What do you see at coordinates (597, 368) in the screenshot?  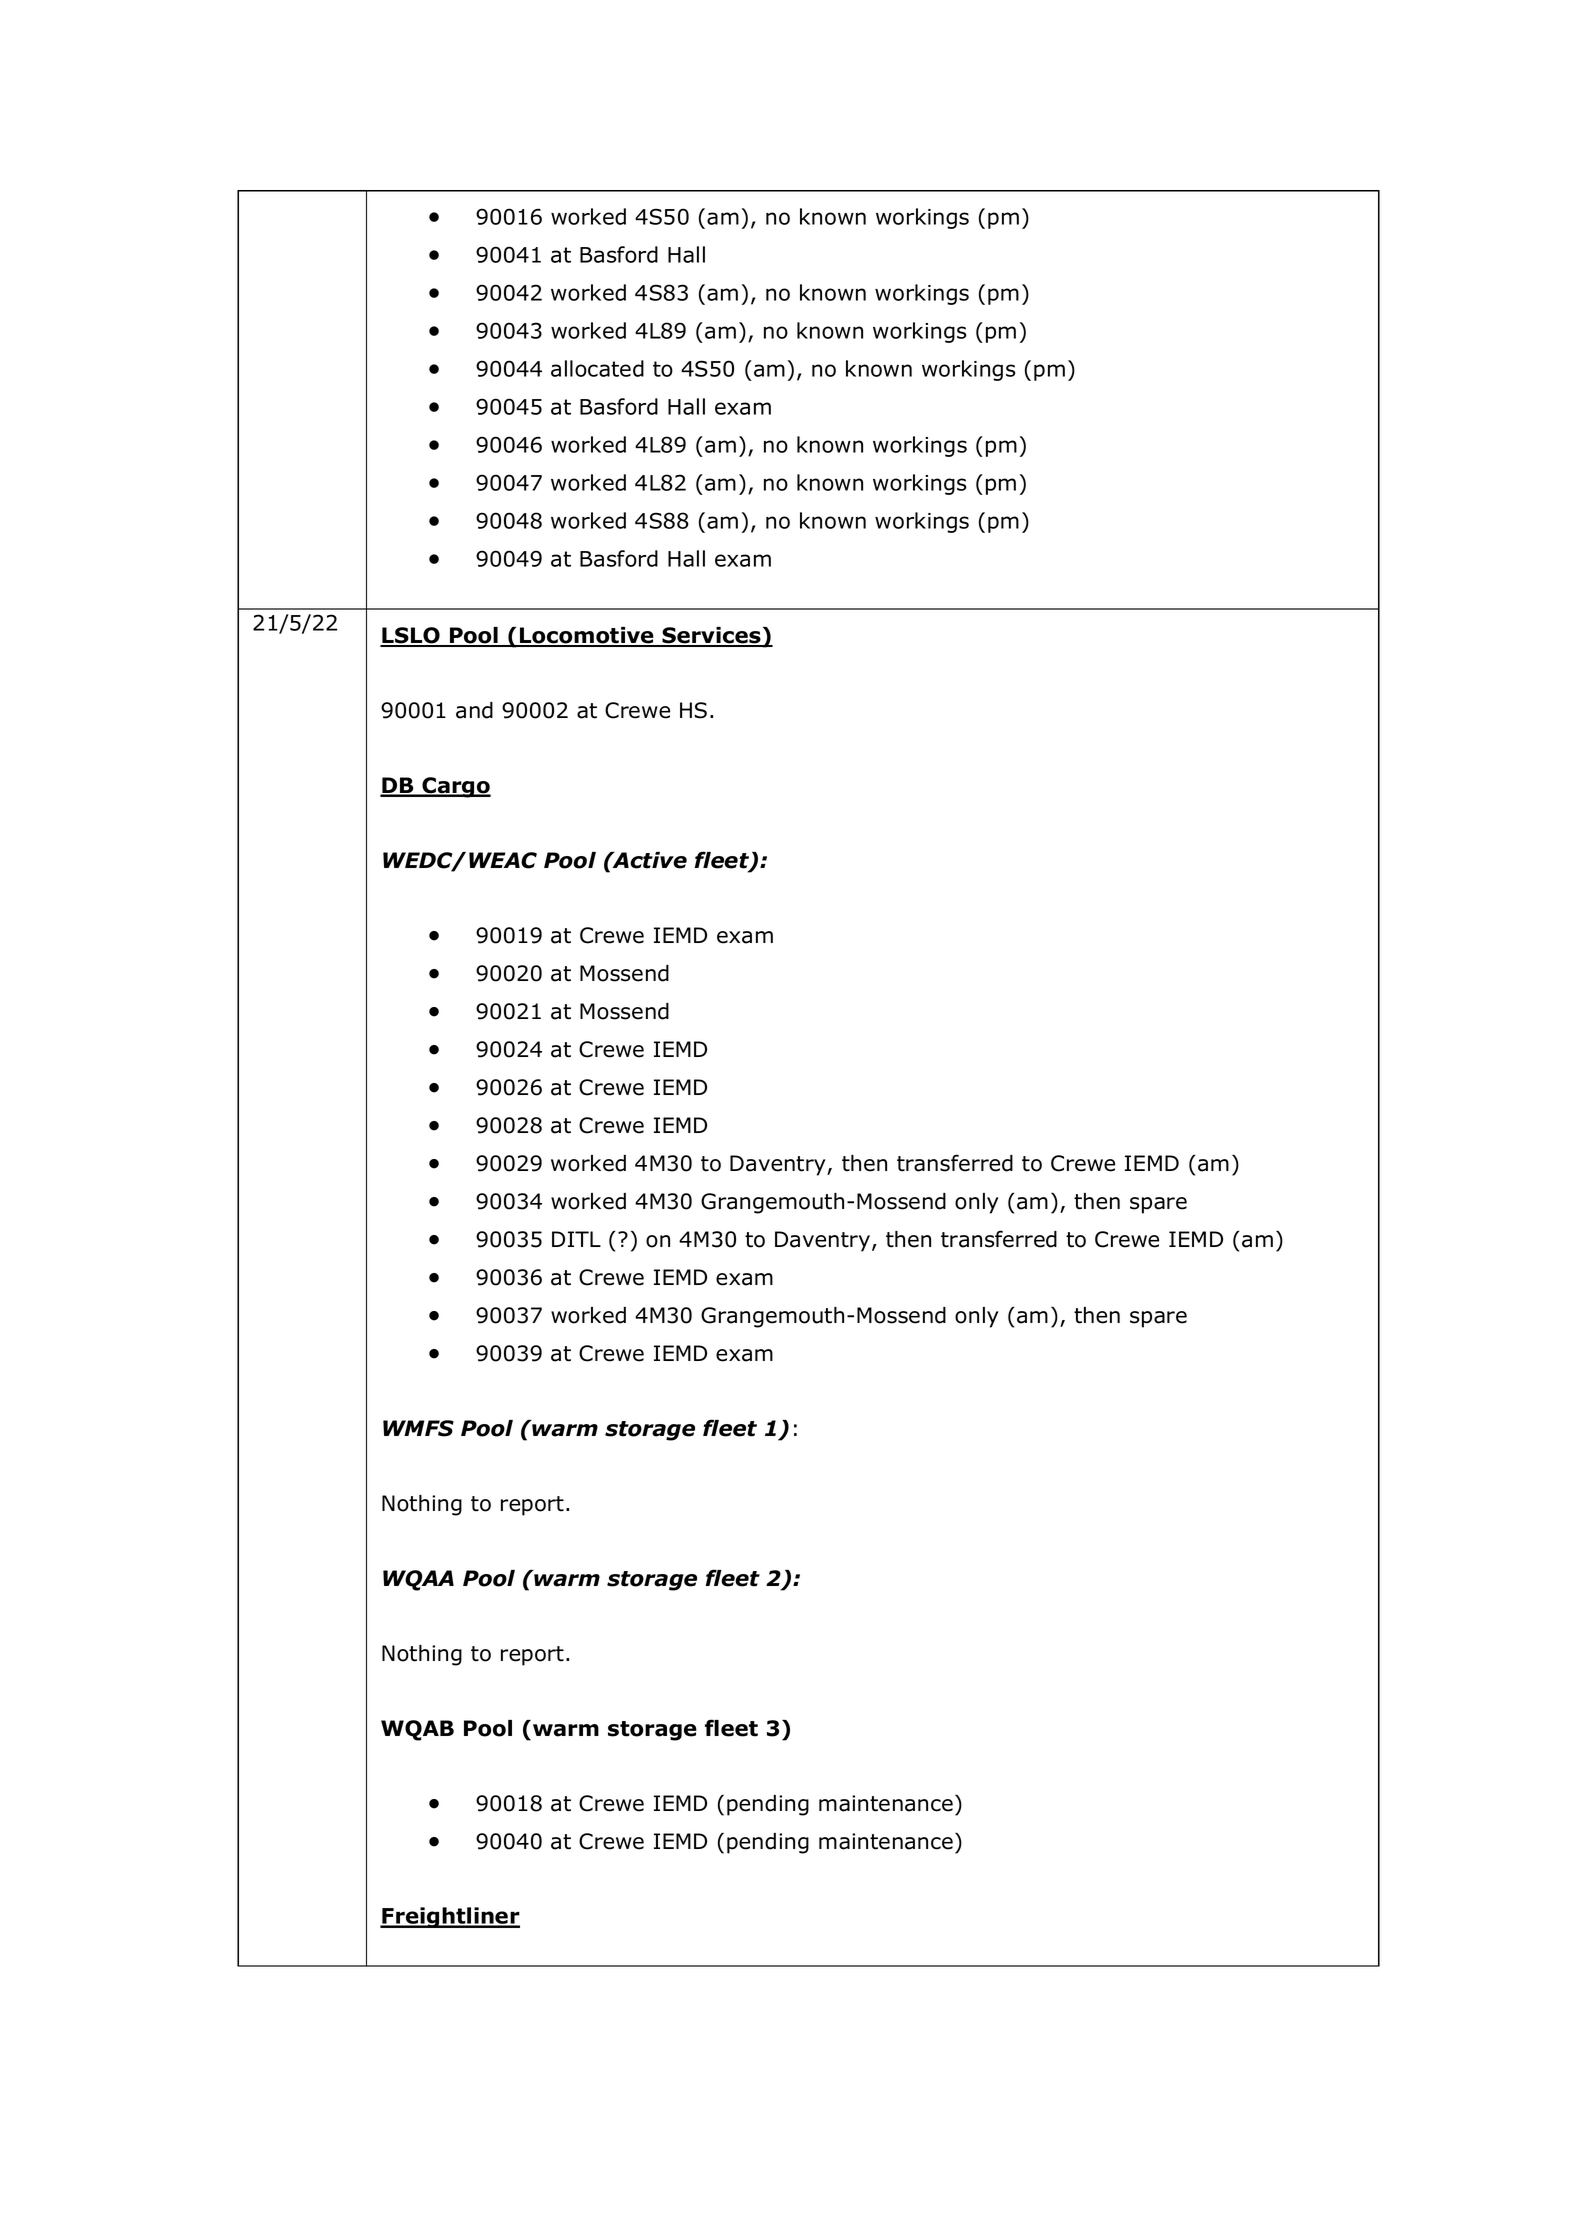 I see `allocated` at bounding box center [597, 368].
